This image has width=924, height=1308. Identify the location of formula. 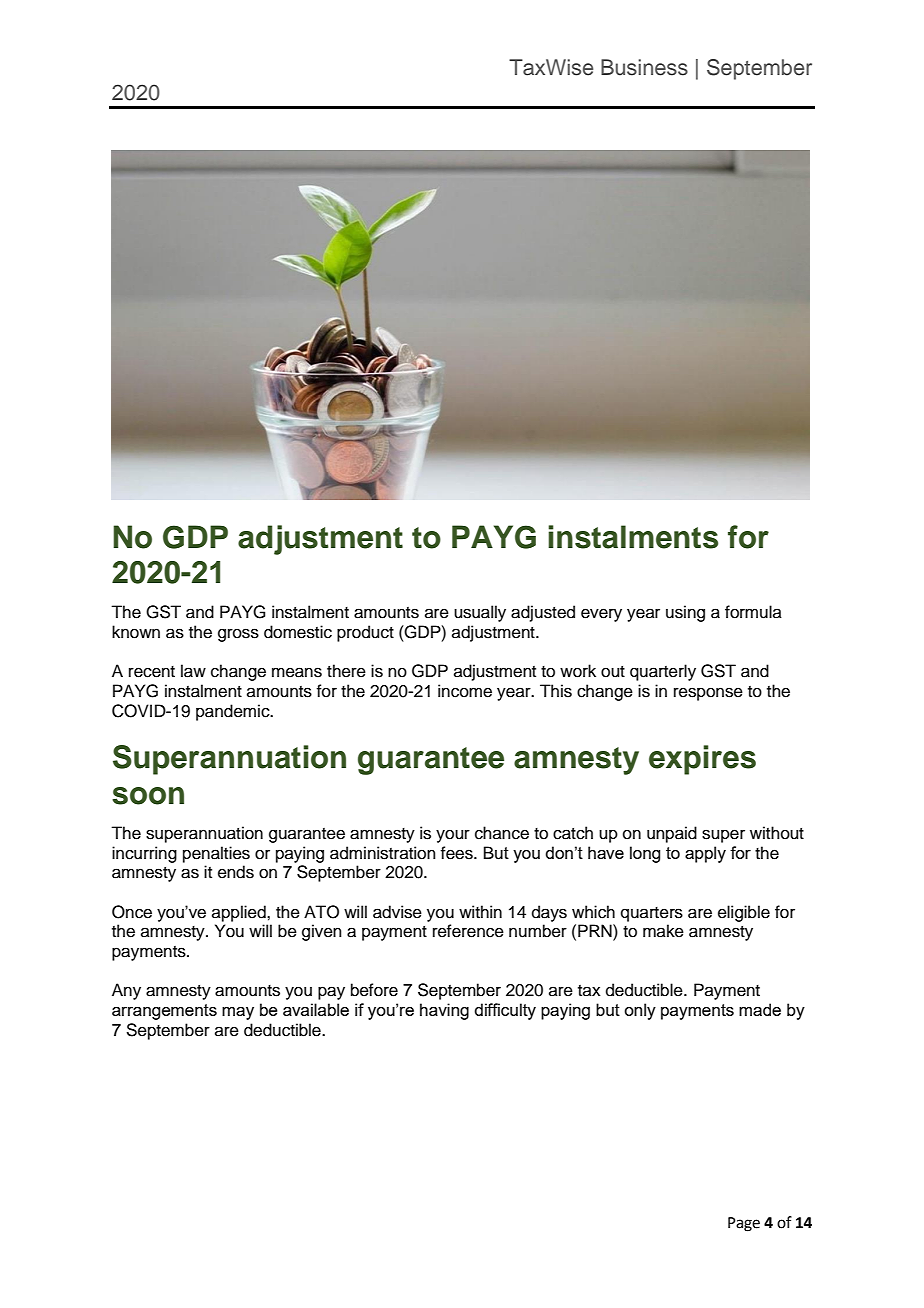
(753, 612).
